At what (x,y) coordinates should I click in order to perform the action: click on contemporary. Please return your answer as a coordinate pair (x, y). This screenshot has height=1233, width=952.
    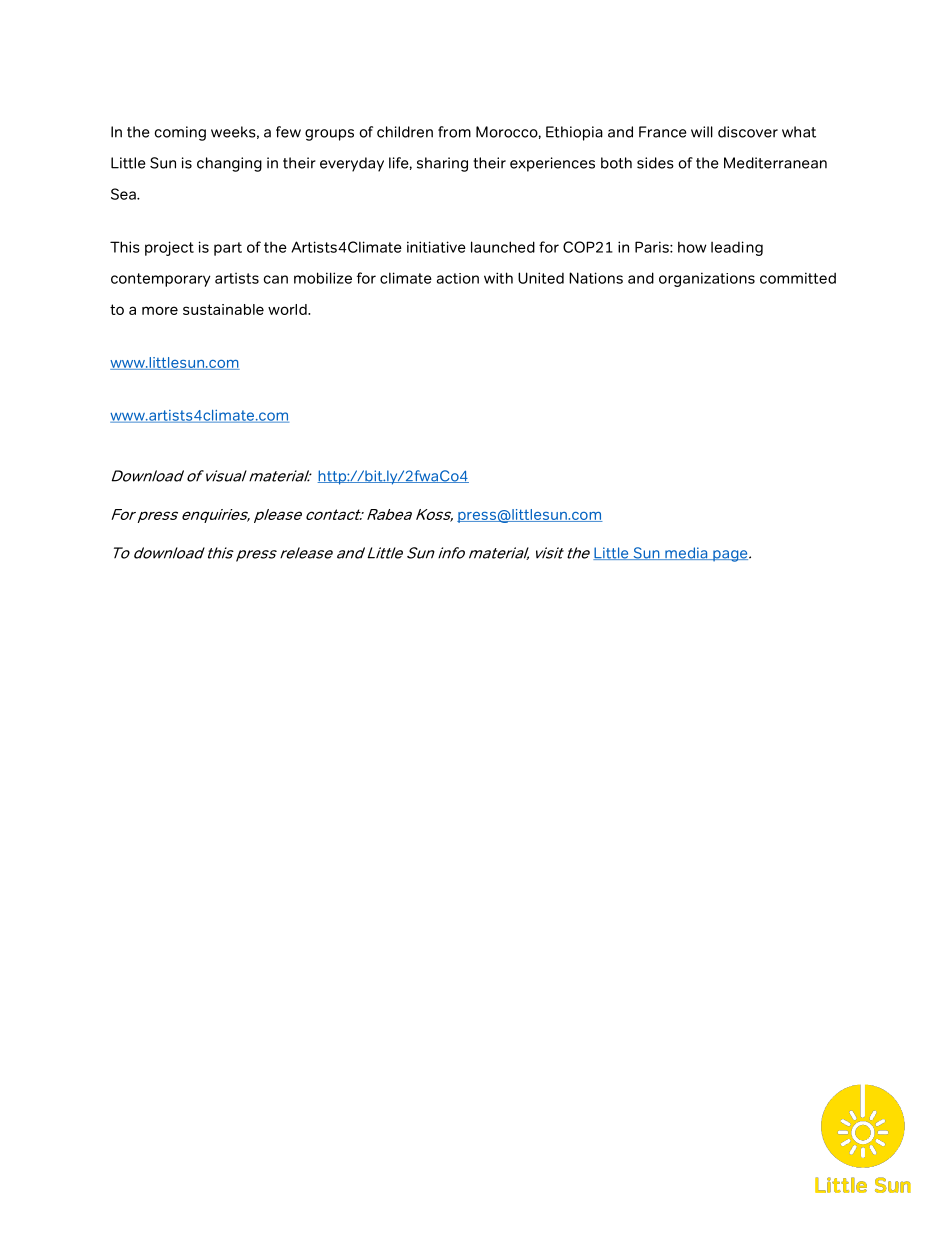
    Looking at the image, I should click on (161, 280).
